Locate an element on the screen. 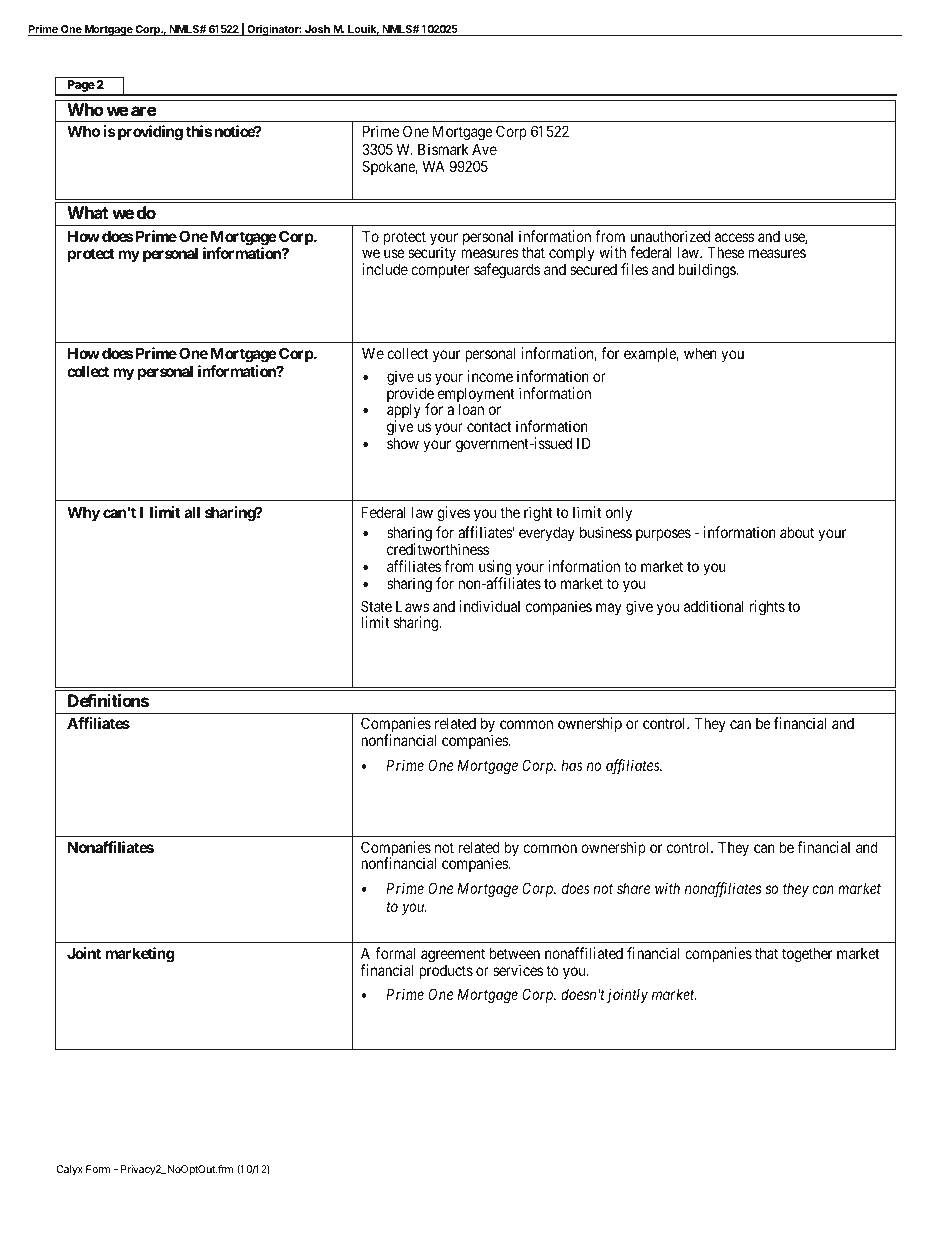  access is located at coordinates (735, 237).
